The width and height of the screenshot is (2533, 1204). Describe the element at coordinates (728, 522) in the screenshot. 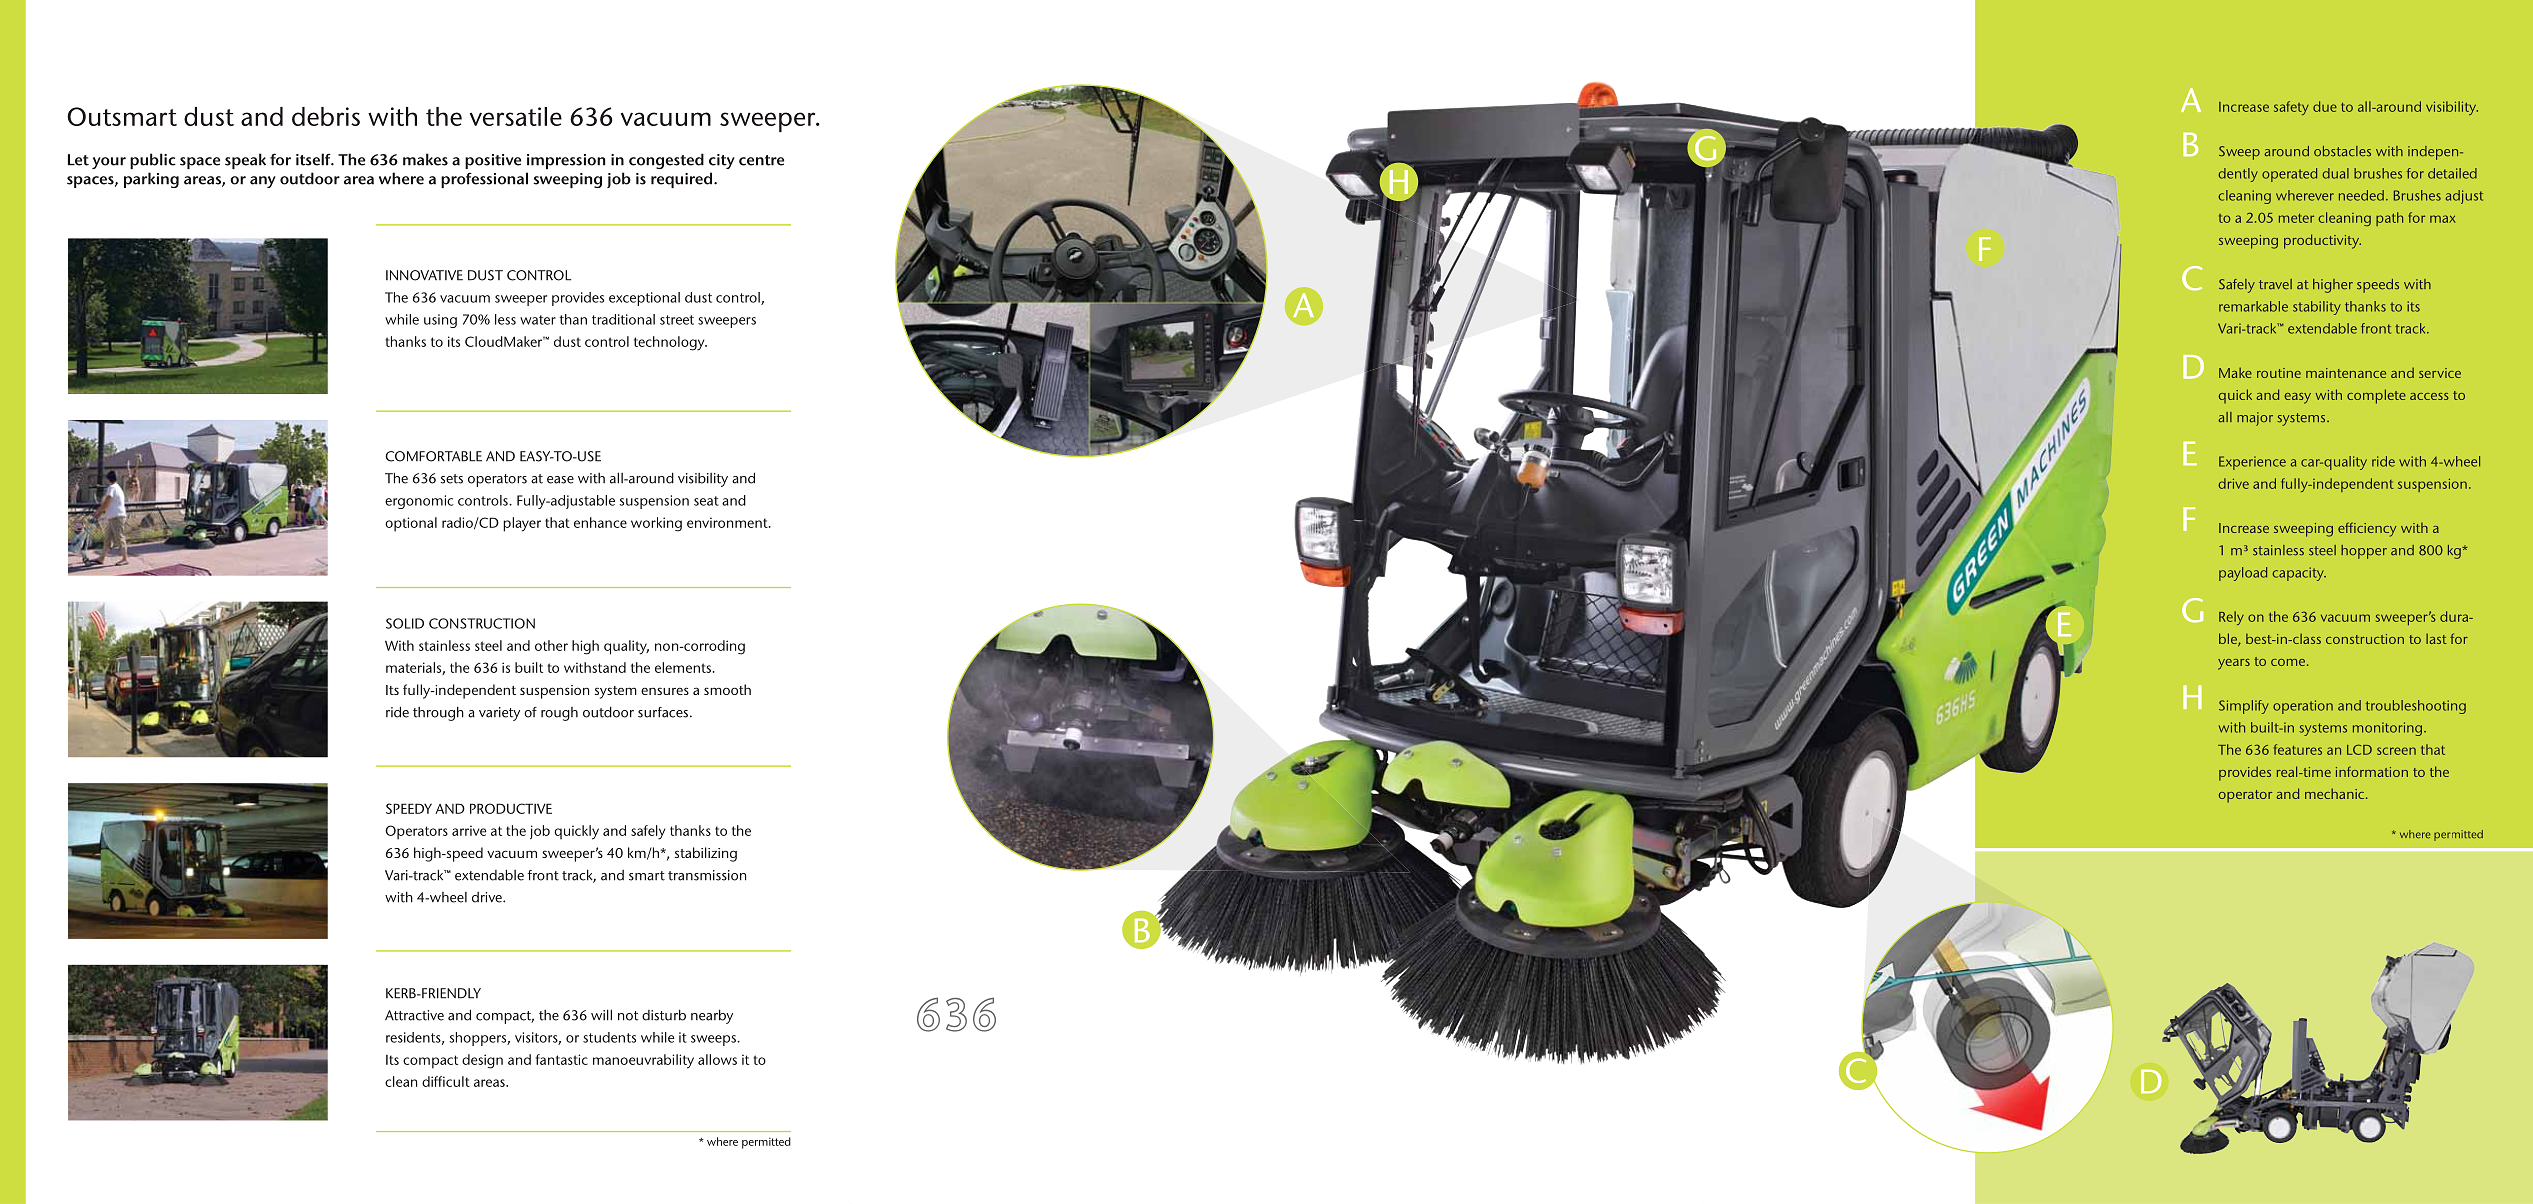

I see `environment` at that location.
